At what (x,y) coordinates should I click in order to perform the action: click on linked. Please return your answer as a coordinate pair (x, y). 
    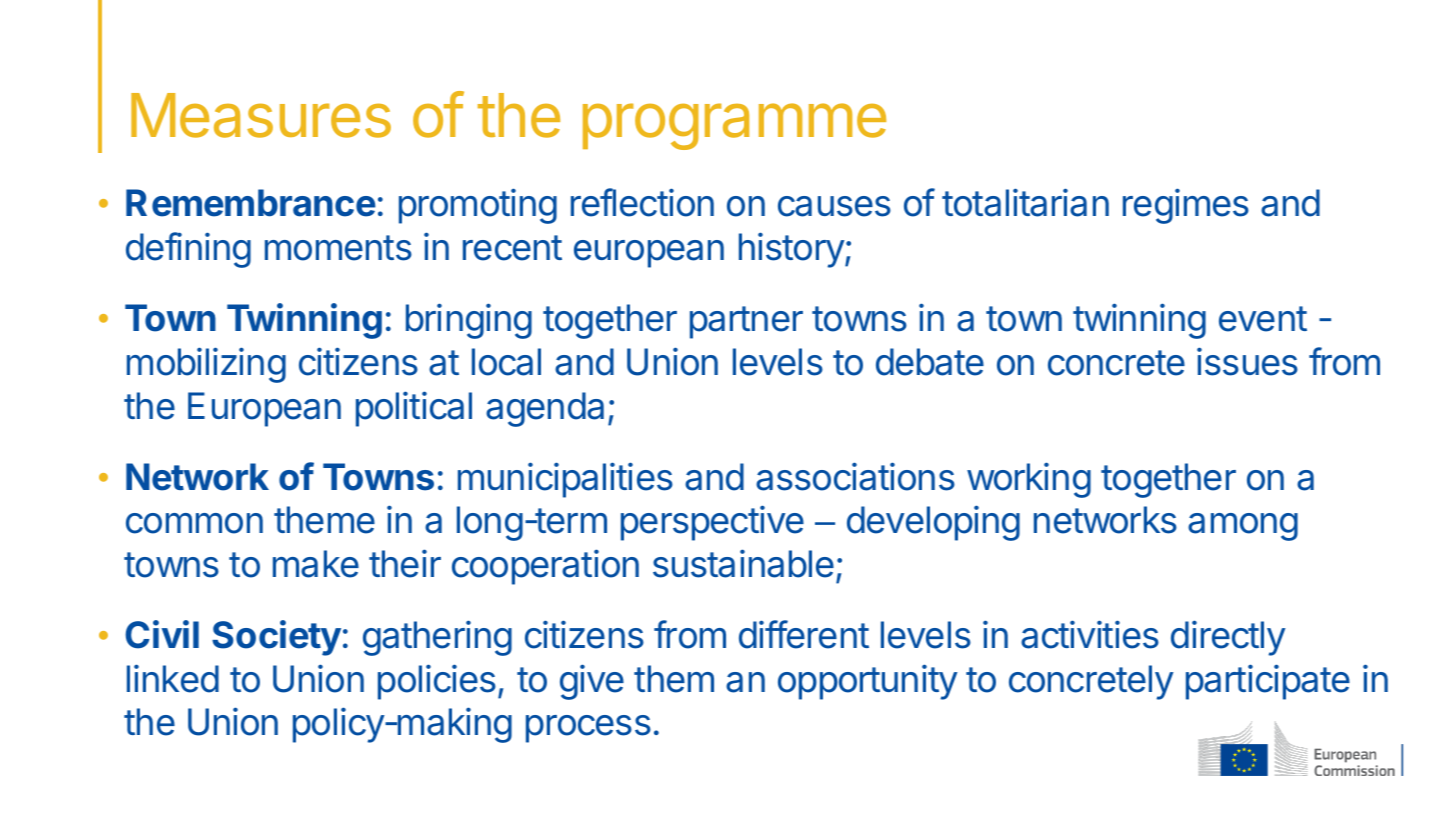
    Looking at the image, I should click on (173, 678).
